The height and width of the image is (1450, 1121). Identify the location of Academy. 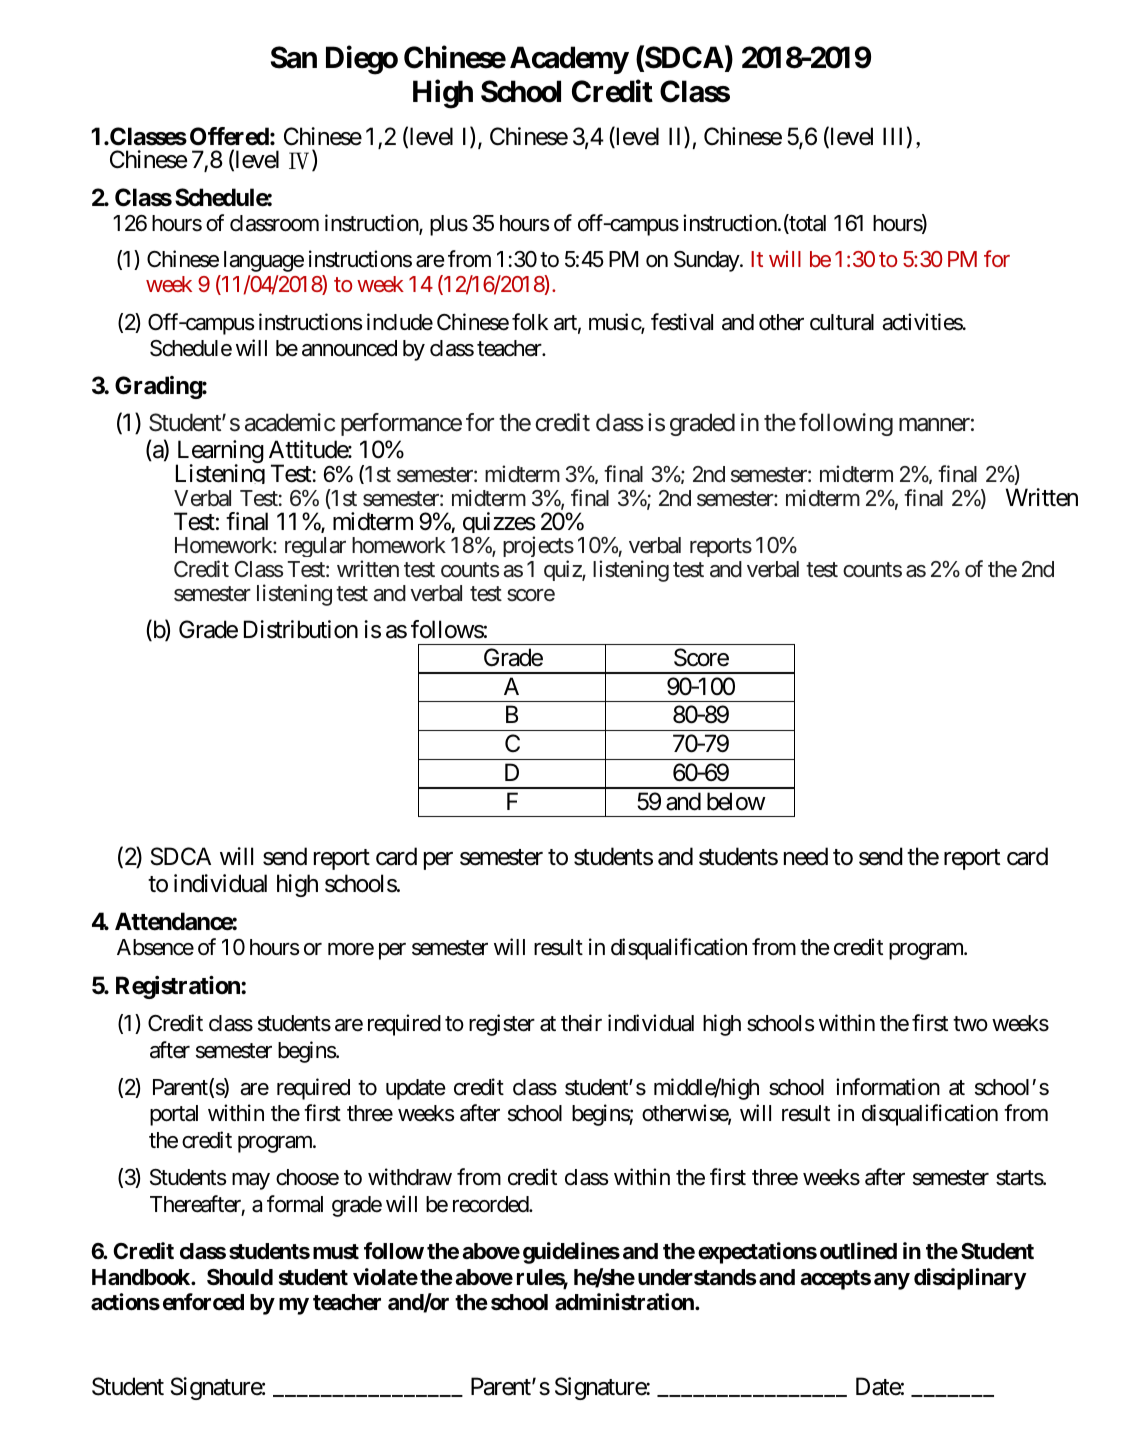
(569, 60).
